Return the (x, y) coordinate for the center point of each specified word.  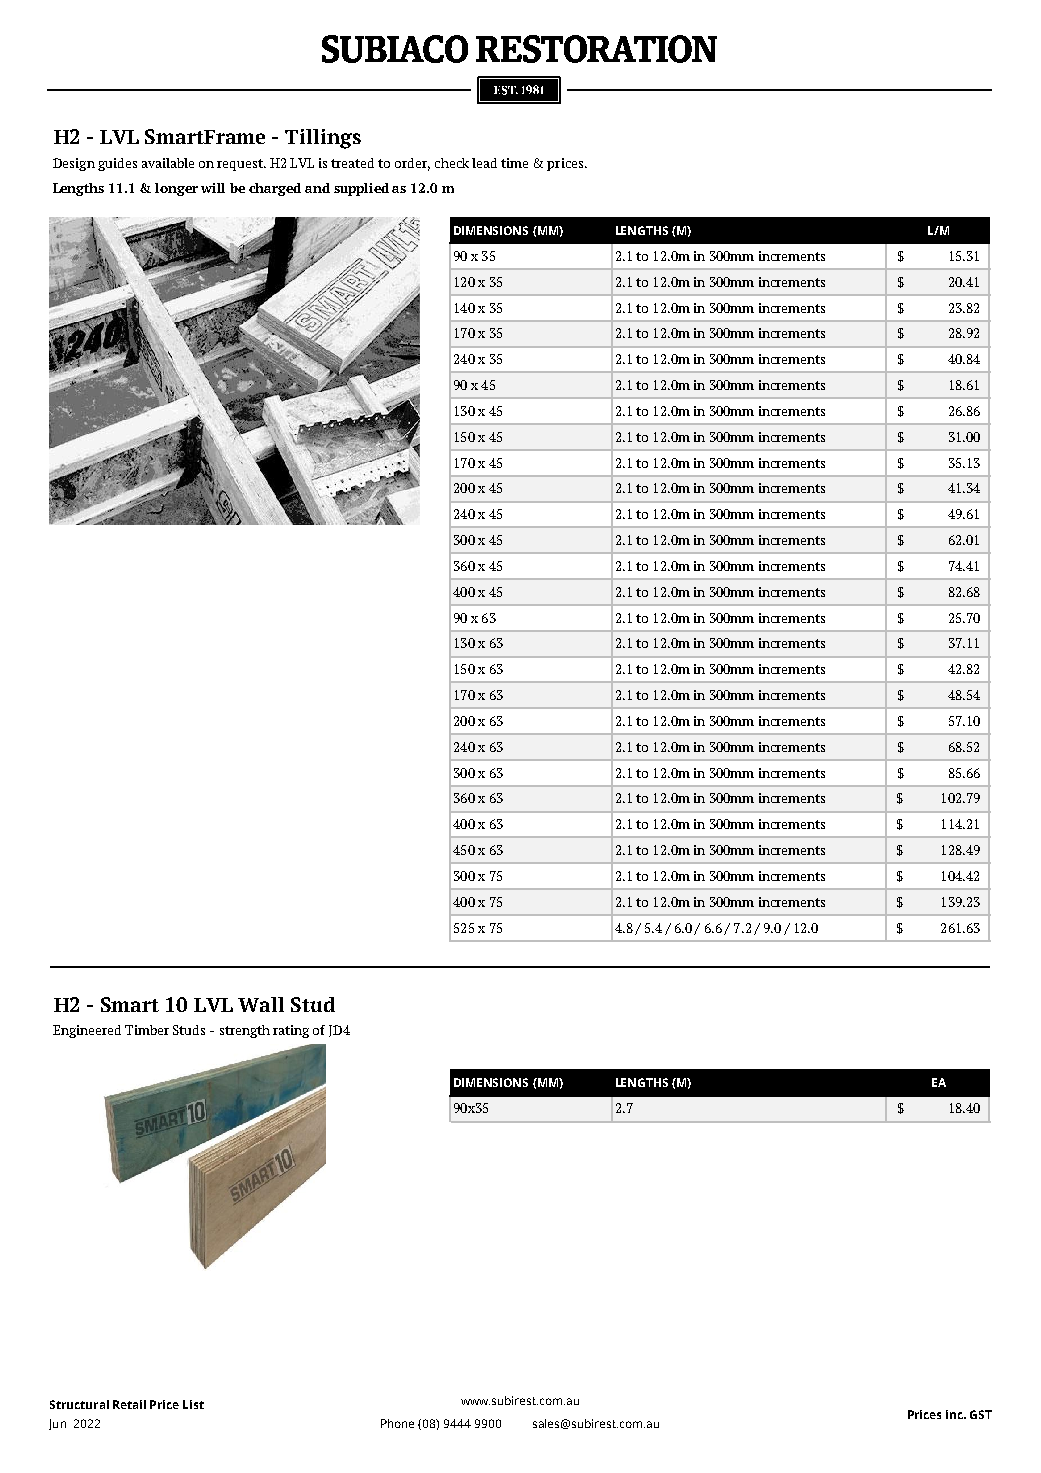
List (193, 1404)
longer (176, 189)
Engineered (87, 1031)
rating (291, 1031)
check (452, 163)
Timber (147, 1030)
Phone (397, 1423)
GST (981, 1414)
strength (245, 1031)
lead (484, 163)
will (213, 188)
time (514, 163)
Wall (261, 1004)
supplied (361, 189)
